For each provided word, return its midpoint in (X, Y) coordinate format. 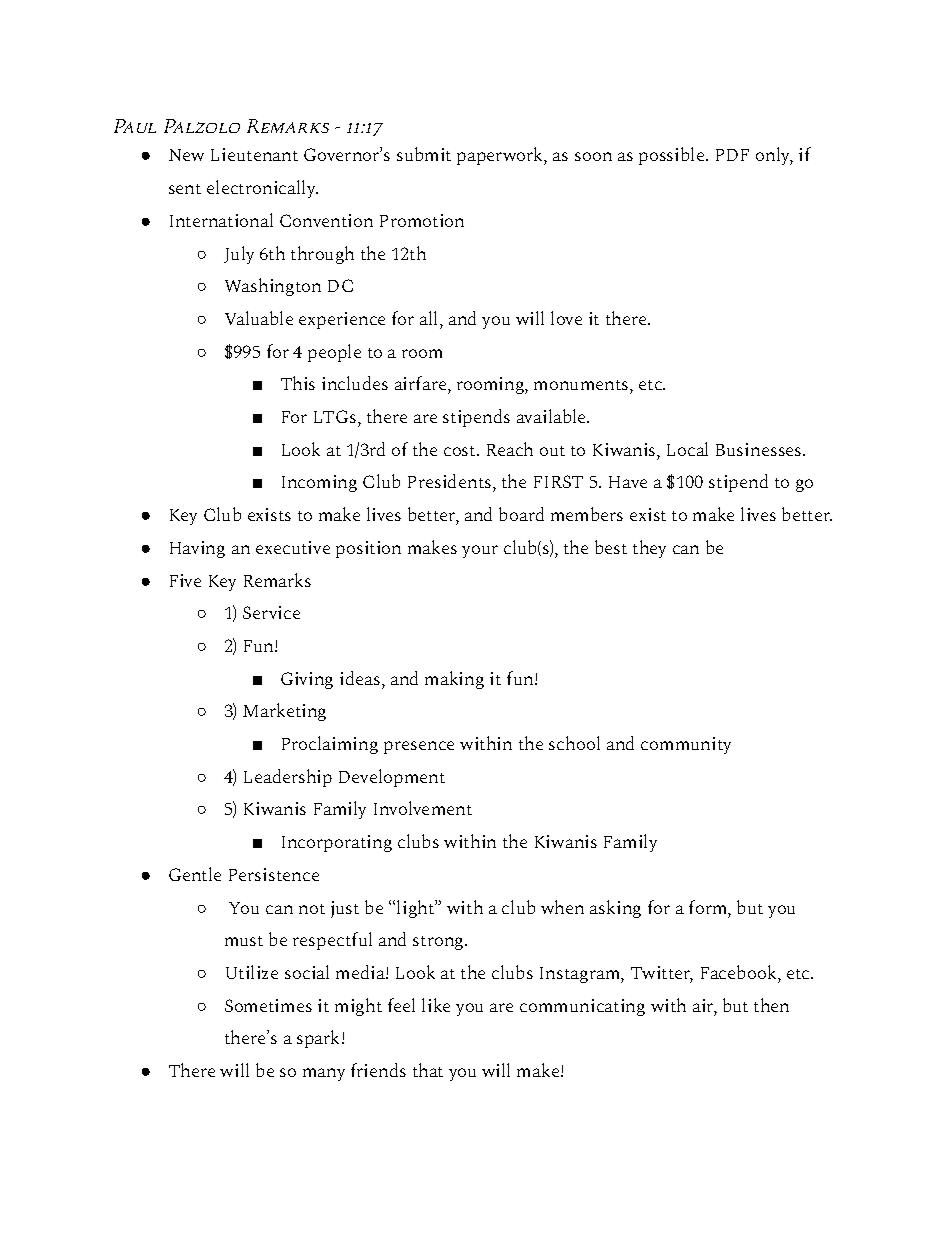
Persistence (274, 874)
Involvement (423, 808)
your (480, 551)
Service (271, 612)
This (298, 383)
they (649, 549)
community (686, 745)
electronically (262, 189)
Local (687, 449)
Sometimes (268, 1005)
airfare (422, 383)
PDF (732, 155)
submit (424, 154)
